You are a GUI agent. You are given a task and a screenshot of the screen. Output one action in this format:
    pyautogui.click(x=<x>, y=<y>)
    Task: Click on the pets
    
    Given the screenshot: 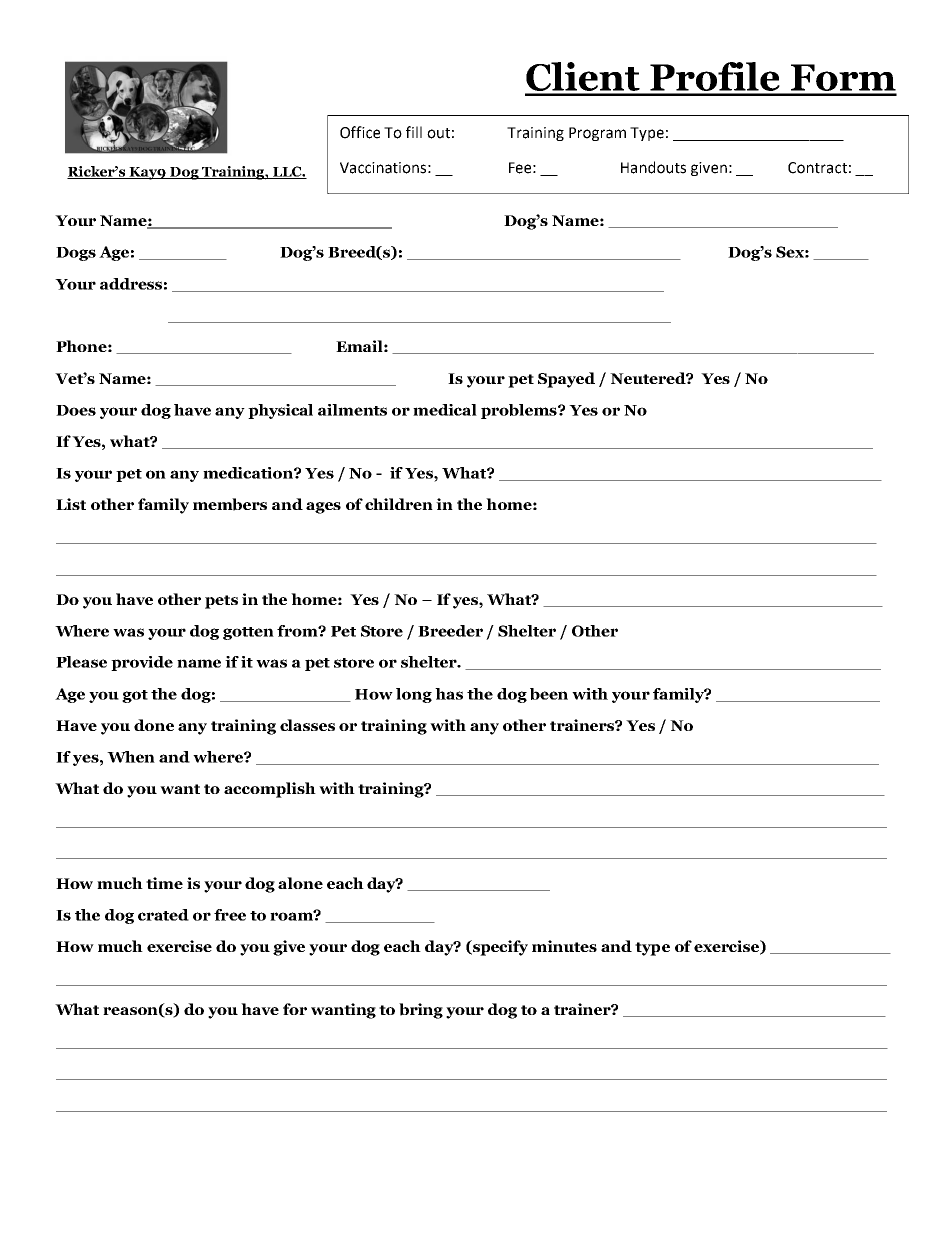 What is the action you would take?
    pyautogui.click(x=221, y=602)
